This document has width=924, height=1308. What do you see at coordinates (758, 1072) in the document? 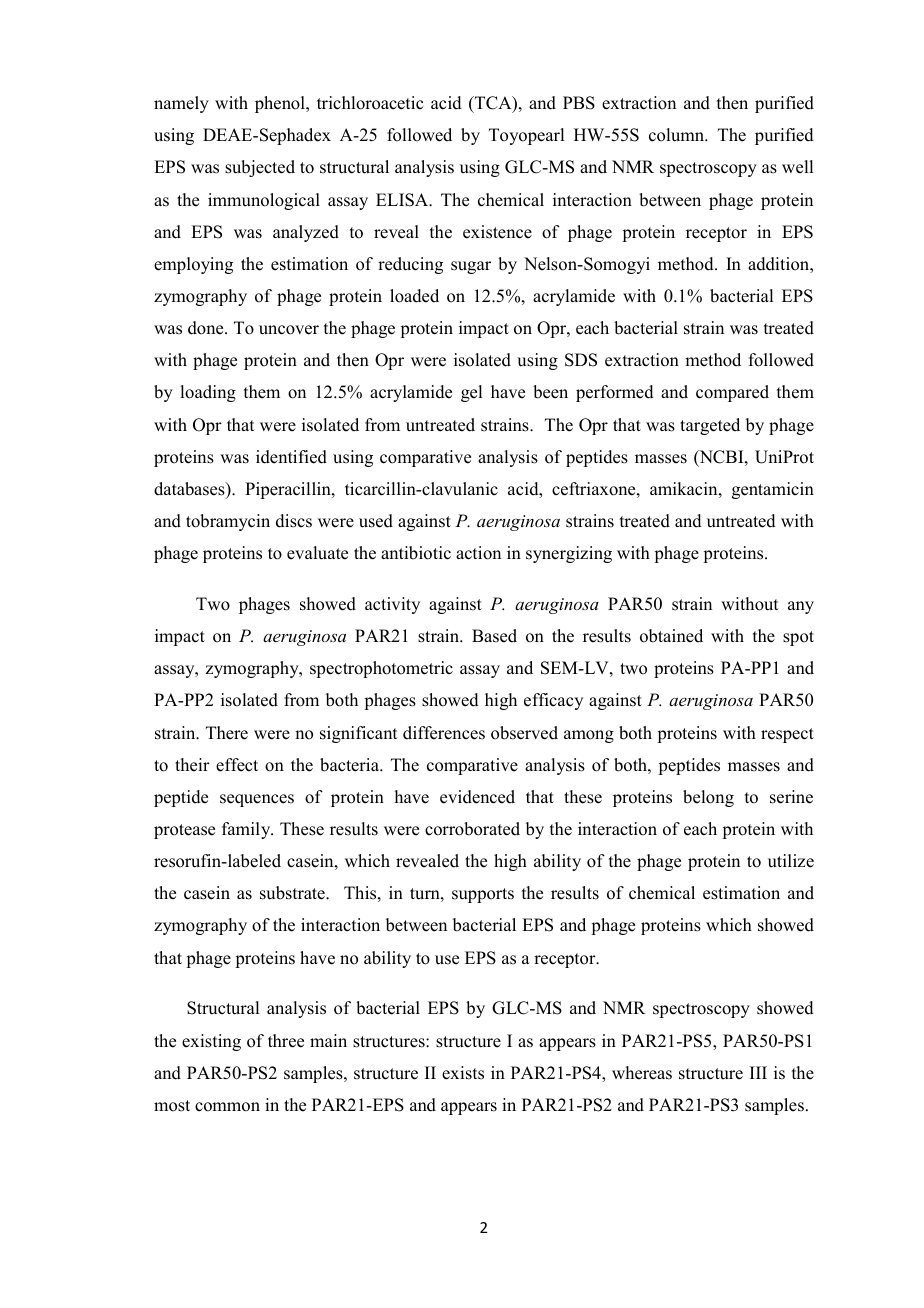
I see `III` at bounding box center [758, 1072].
